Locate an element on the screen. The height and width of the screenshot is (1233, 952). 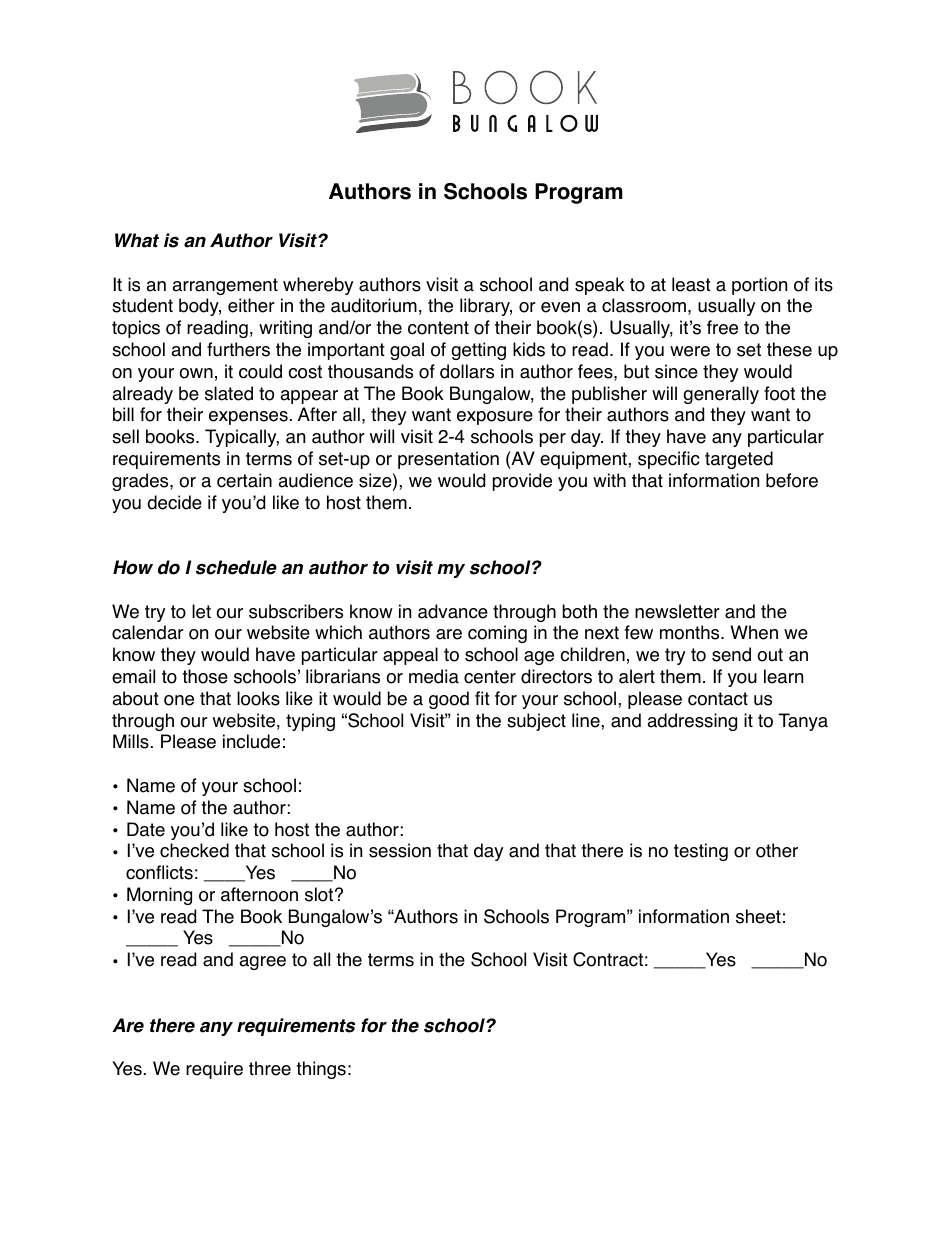
Date is located at coordinates (146, 829).
